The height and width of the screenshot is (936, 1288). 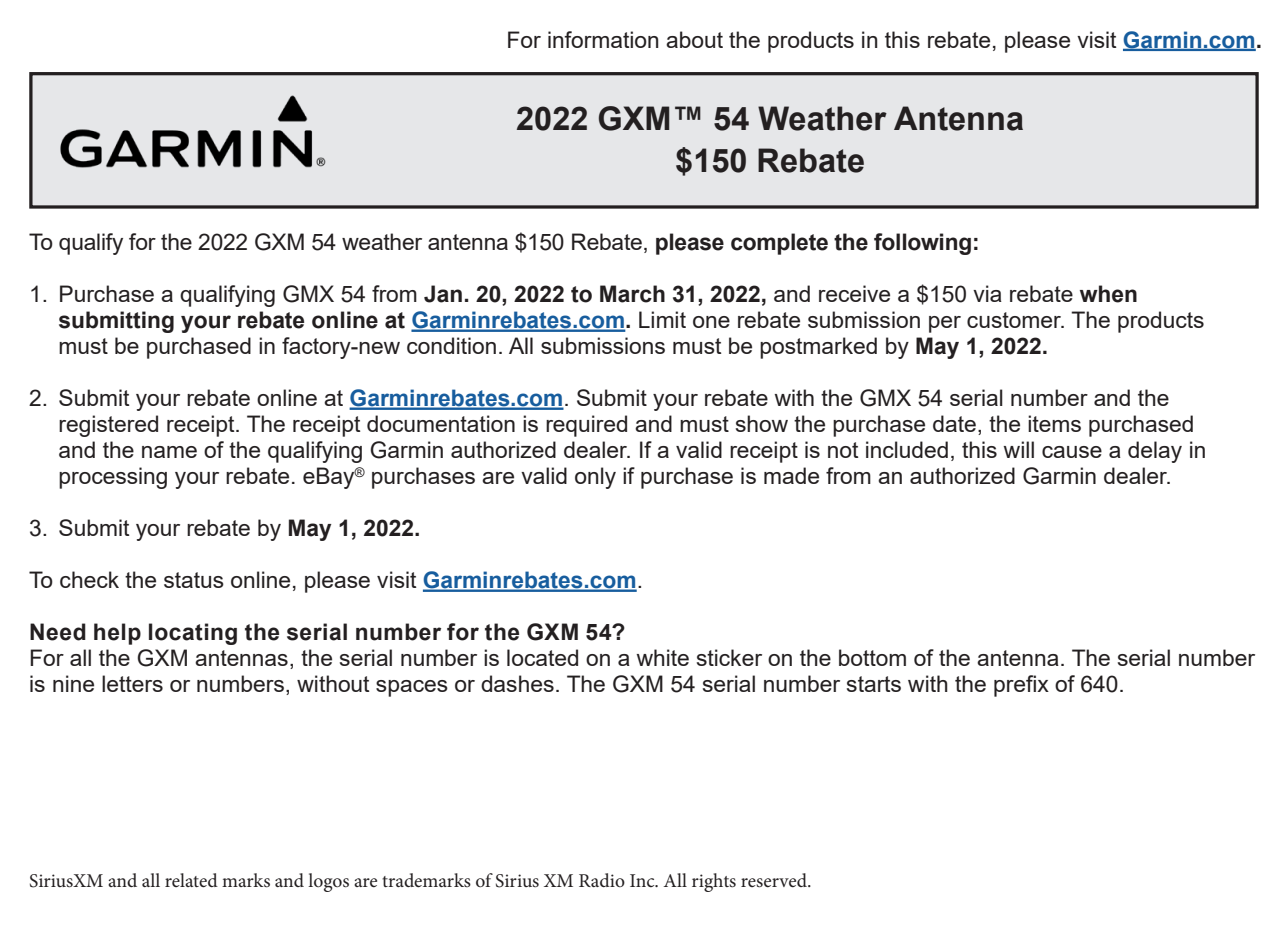 I want to click on following, so click(x=922, y=244).
